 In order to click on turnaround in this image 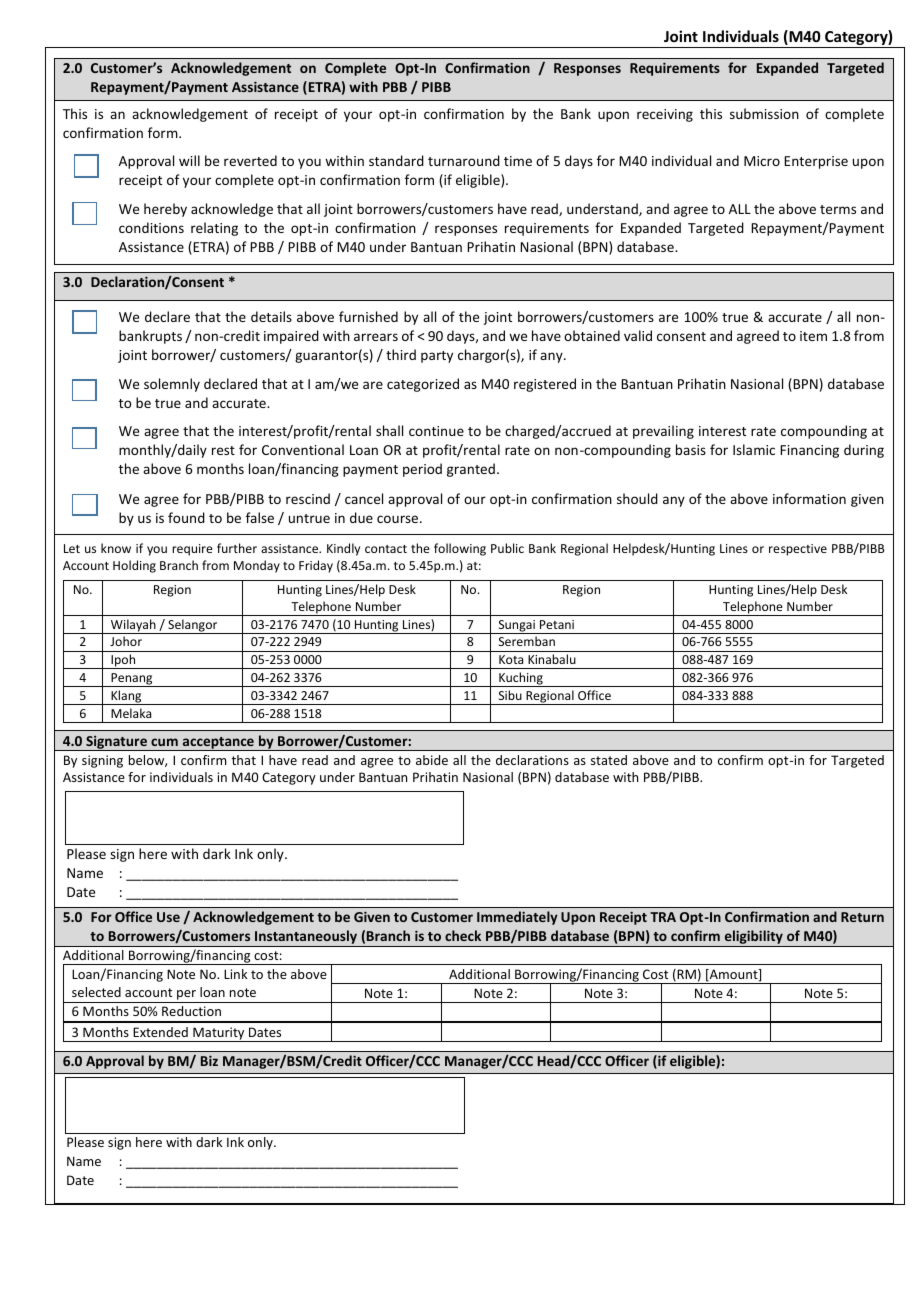, I will do `click(464, 160)`.
